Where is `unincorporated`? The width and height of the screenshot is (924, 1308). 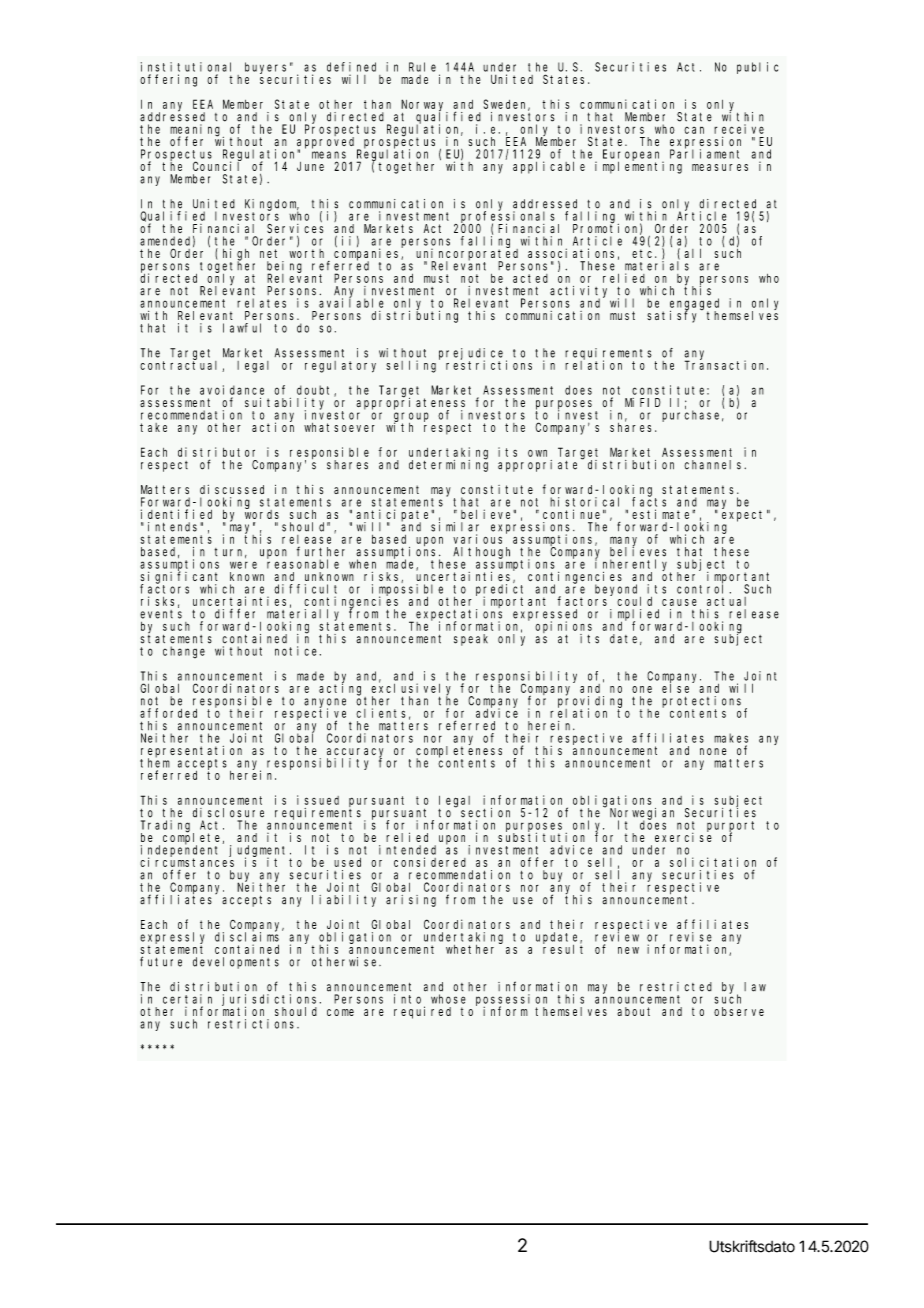 unincorporated is located at coordinates (467, 254).
